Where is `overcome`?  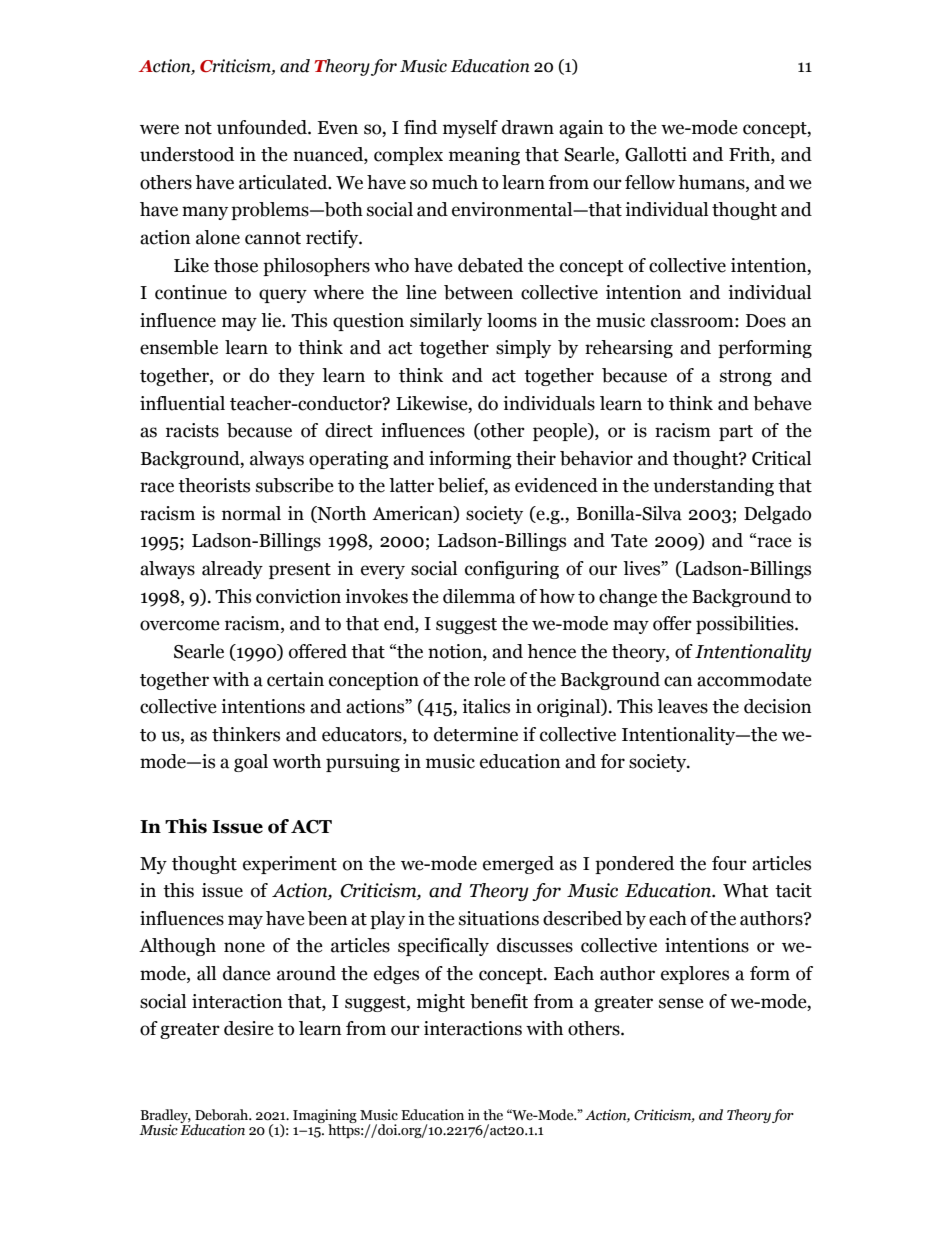
overcome is located at coordinates (180, 625).
